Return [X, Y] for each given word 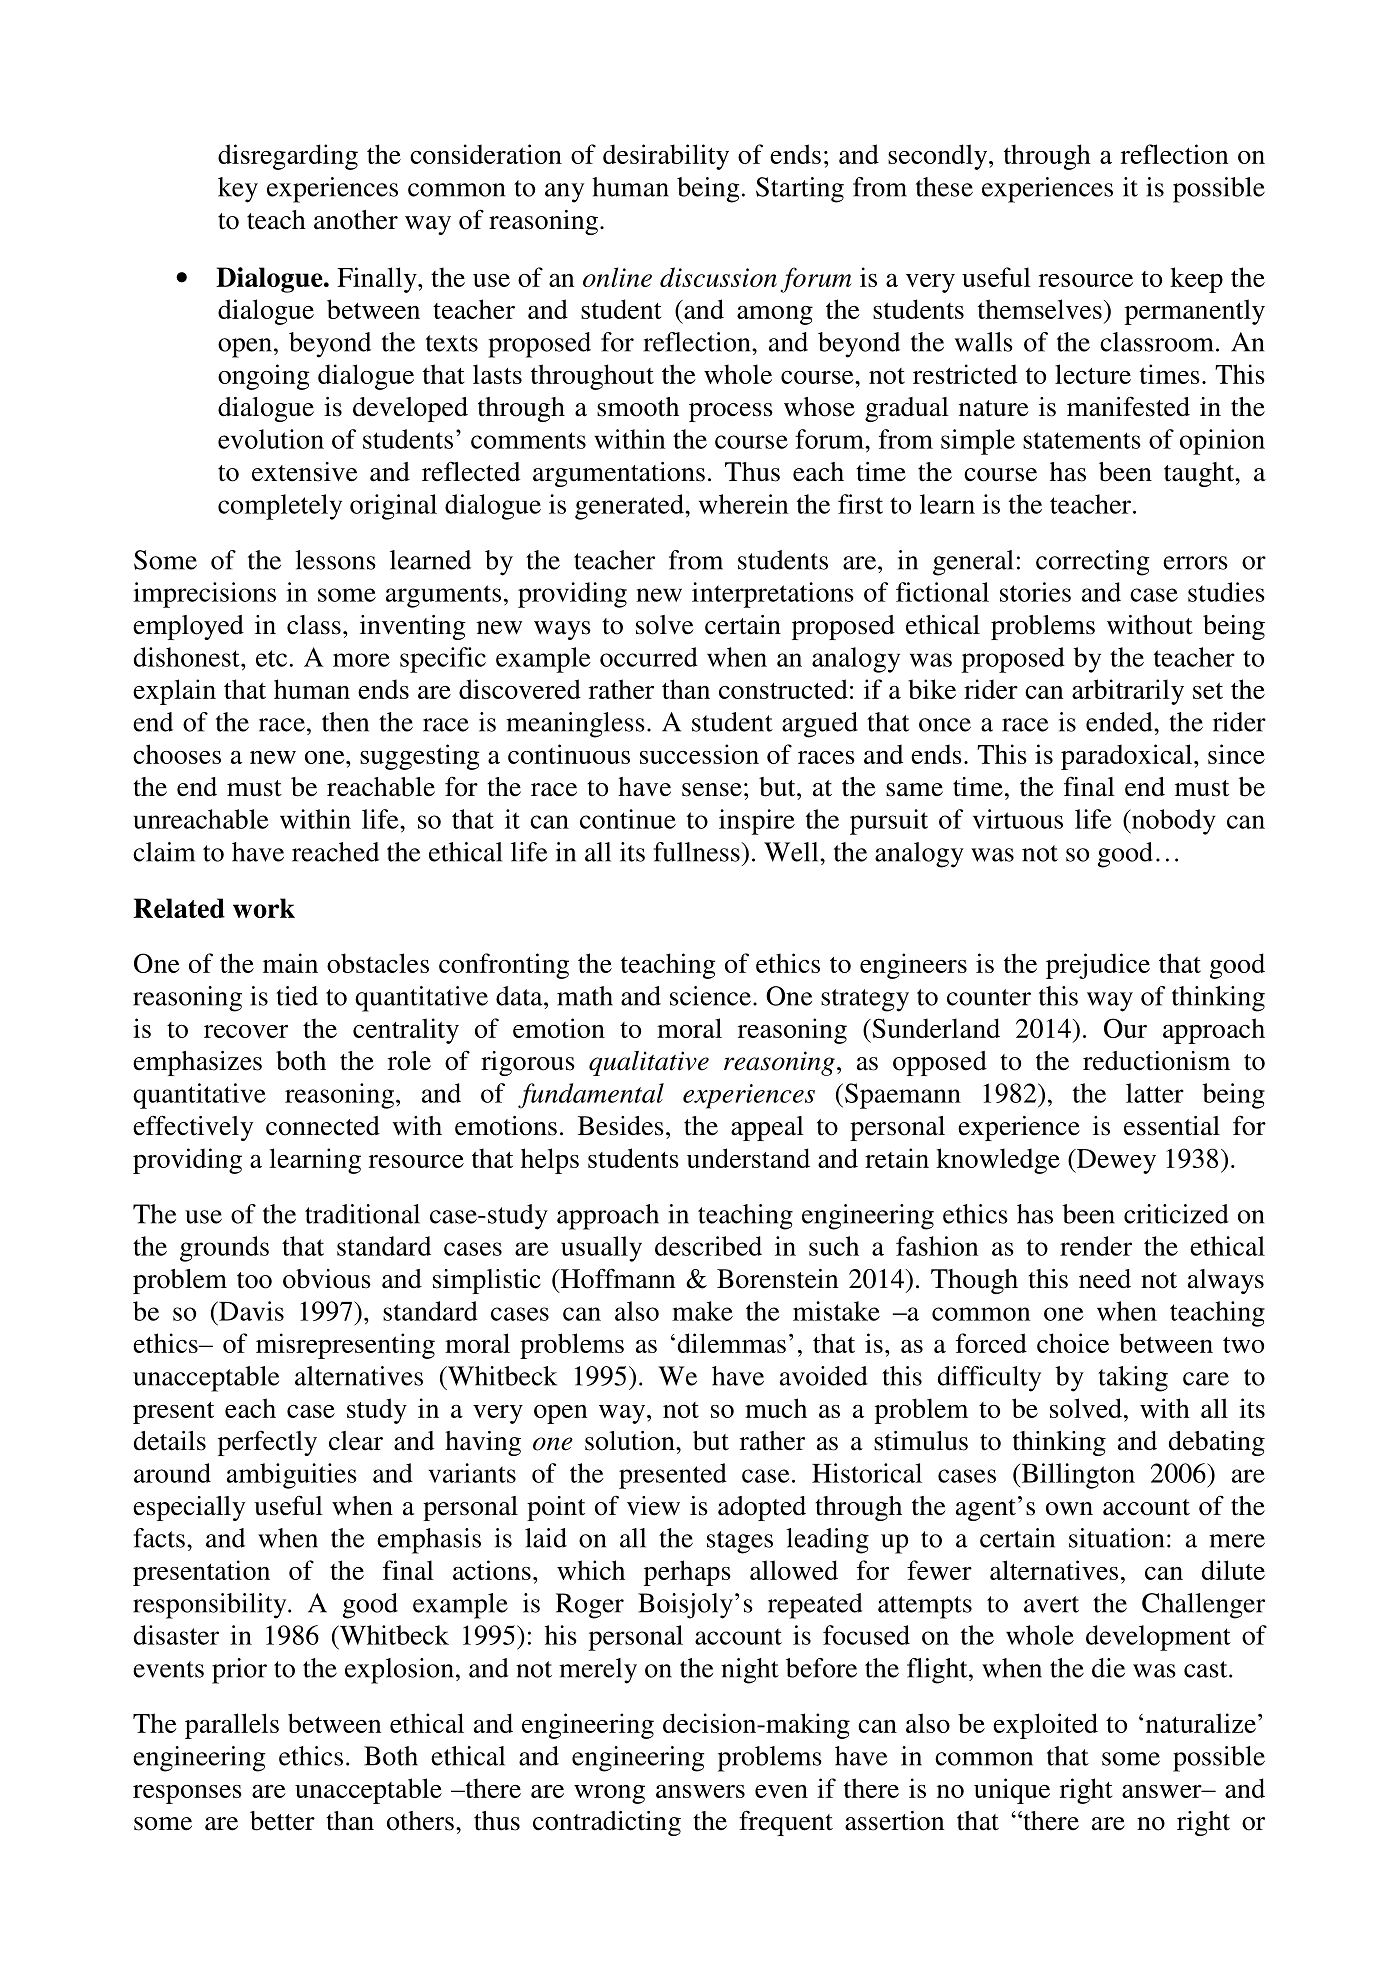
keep [1196, 280]
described [708, 1246]
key [238, 190]
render [1096, 1246]
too [254, 1280]
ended [1120, 722]
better [282, 1821]
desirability [666, 157]
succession [699, 754]
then [345, 722]
